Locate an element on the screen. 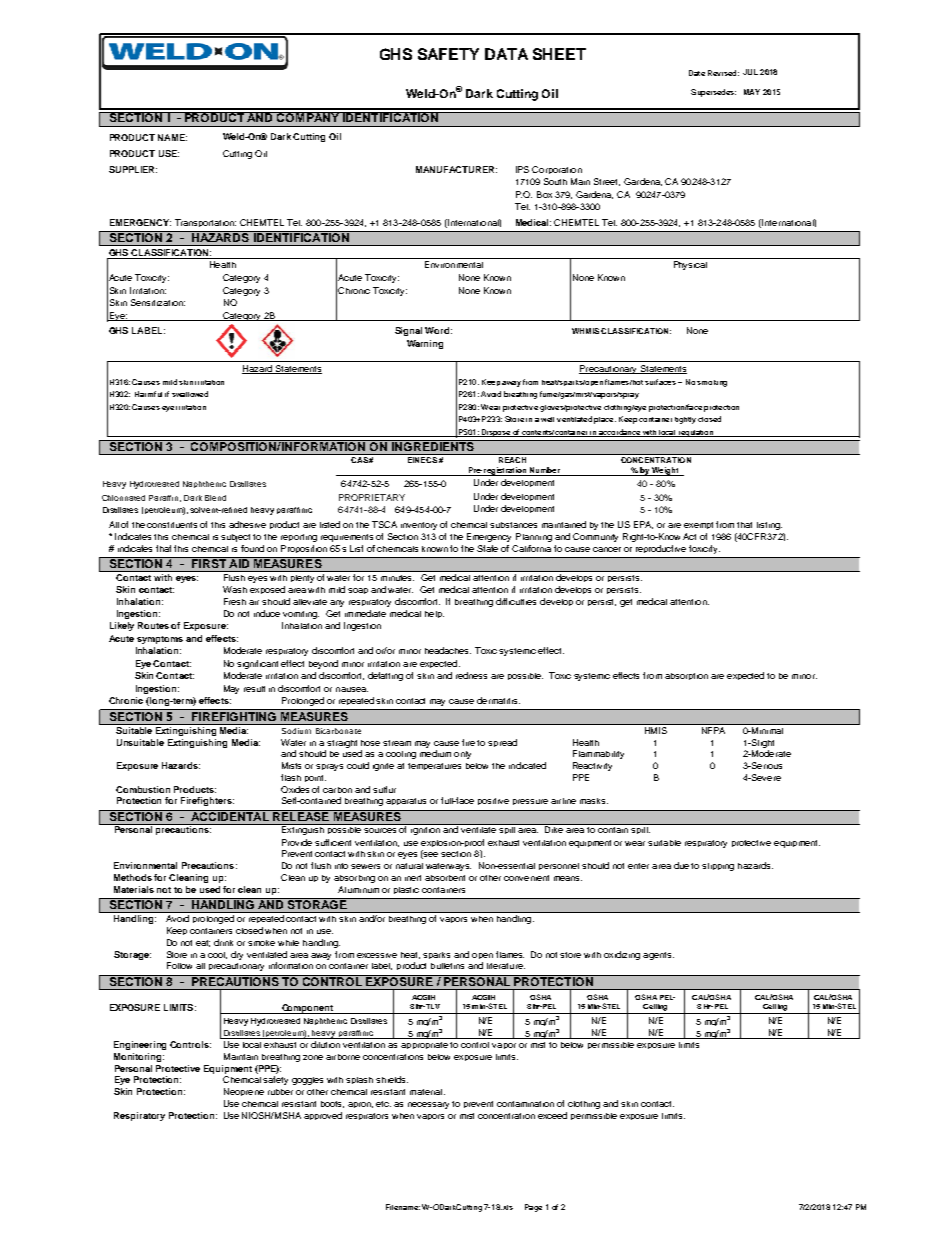 Image resolution: width=952 pixels, height=1233 pixels. ignition is located at coordinates (425, 829).
